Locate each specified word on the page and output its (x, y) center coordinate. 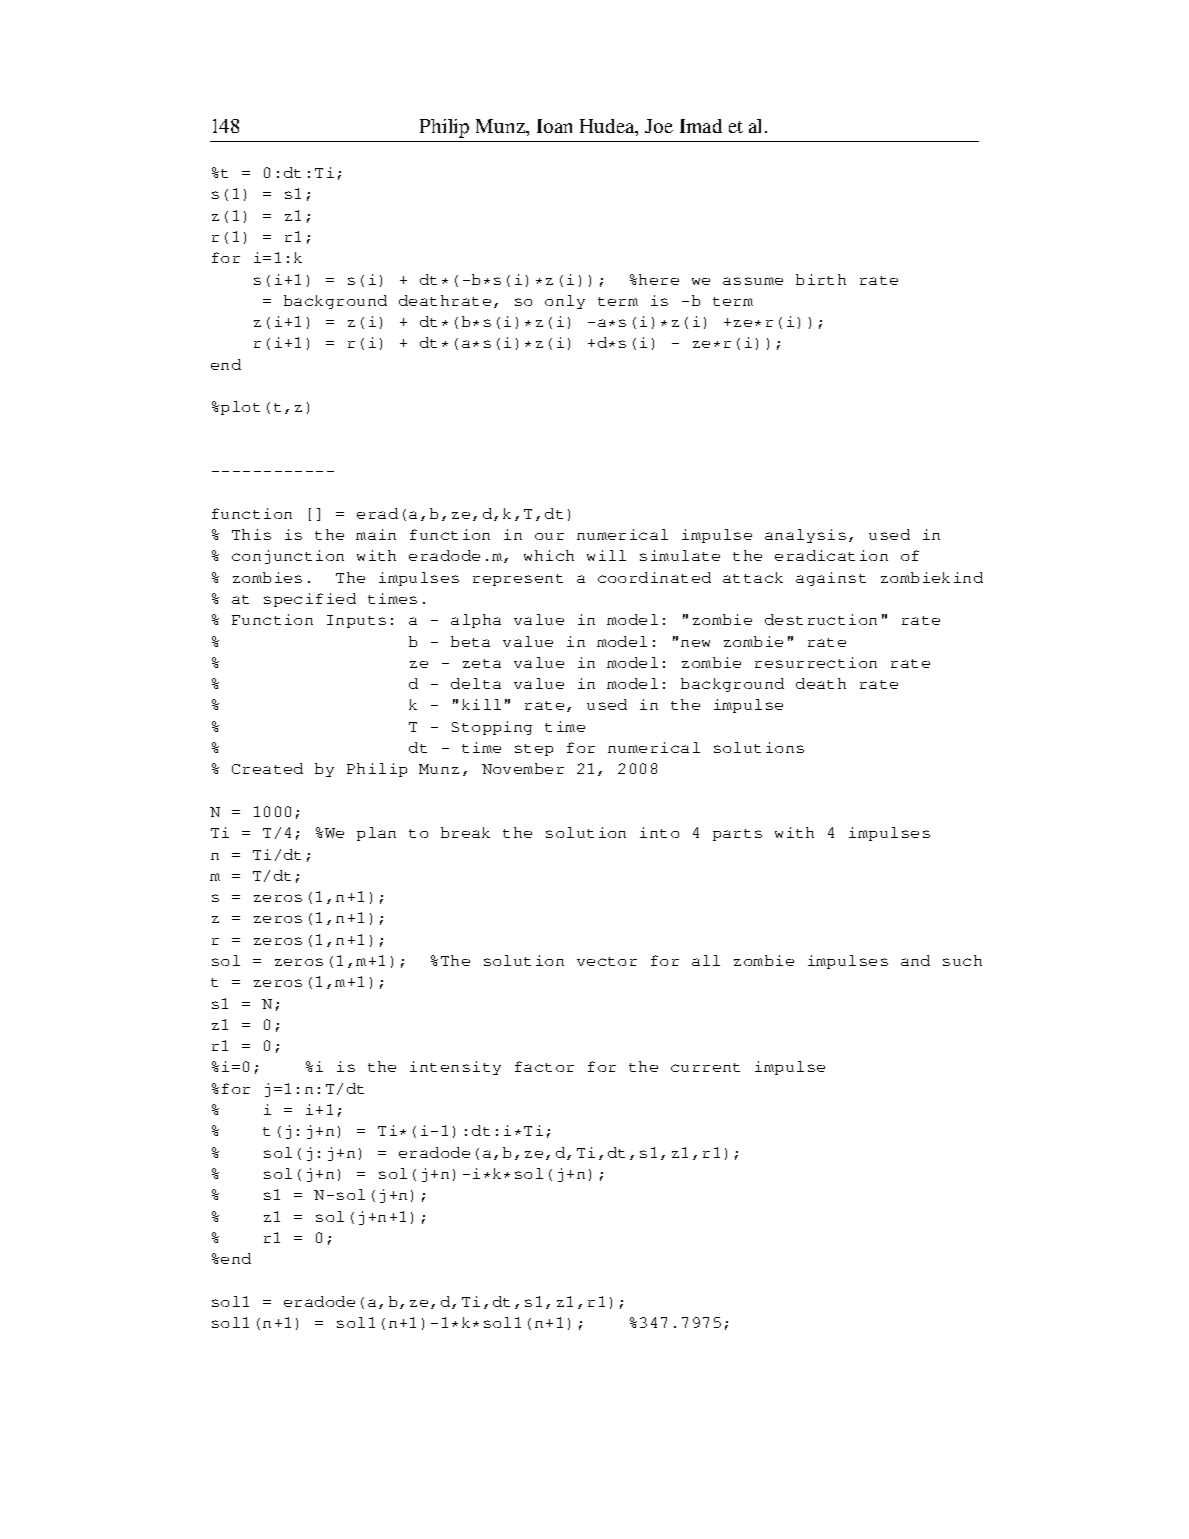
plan (376, 834)
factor (544, 1066)
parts (737, 835)
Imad (701, 126)
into (659, 832)
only (565, 302)
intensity (455, 1068)
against (831, 579)
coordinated (654, 577)
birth (821, 279)
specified (310, 600)
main (376, 534)
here (659, 279)
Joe (659, 126)
